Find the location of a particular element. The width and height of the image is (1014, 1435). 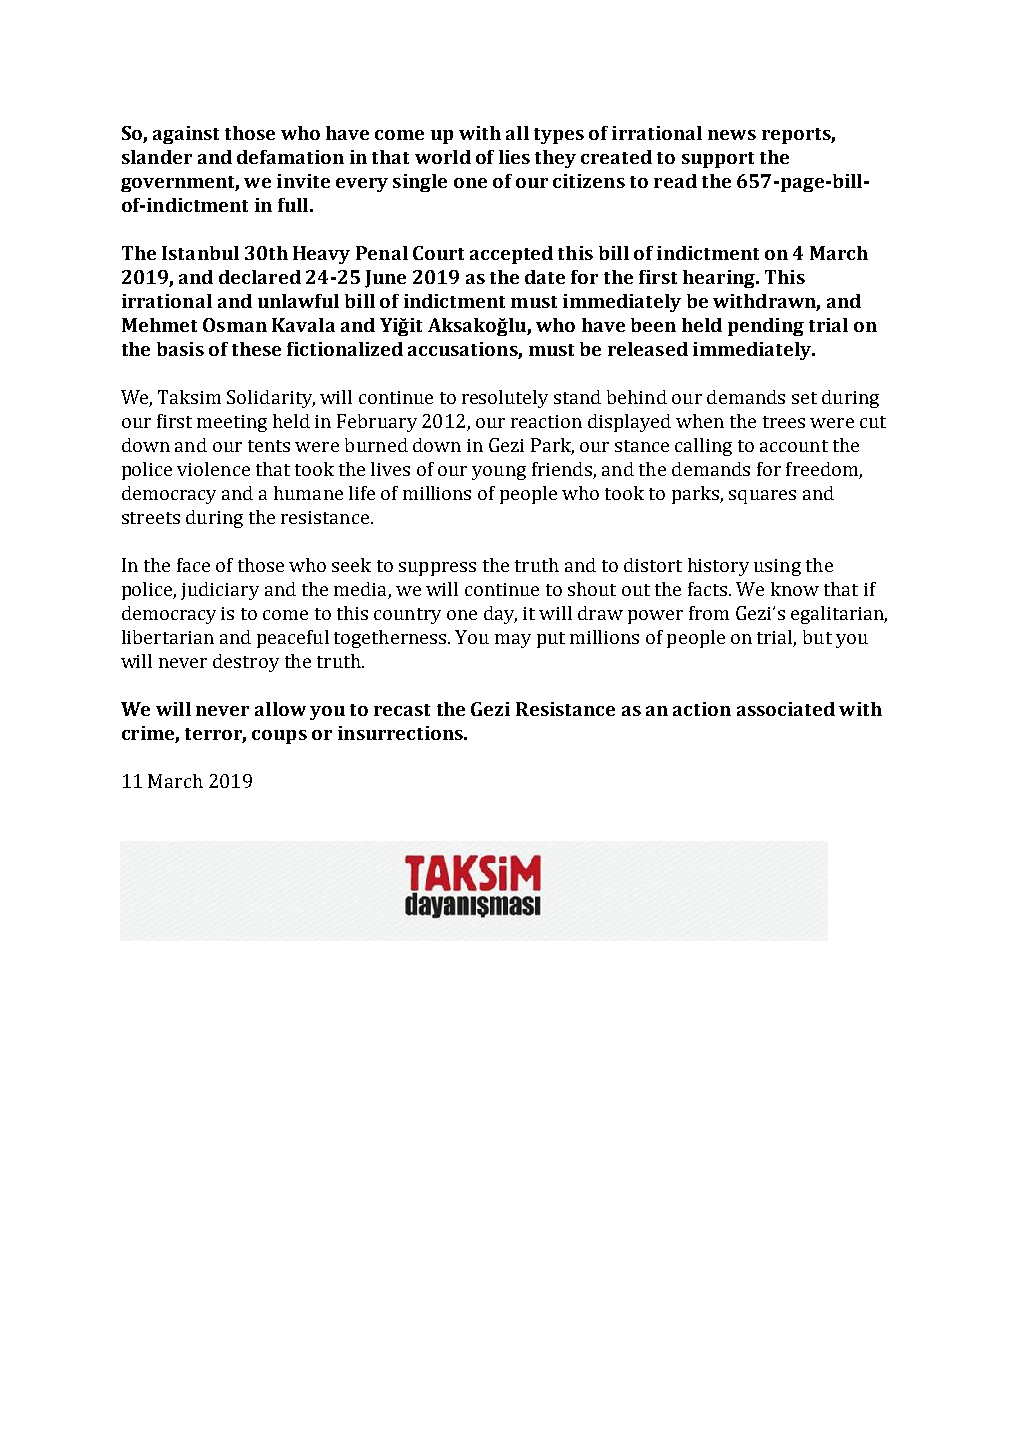

streets is located at coordinates (151, 518).
